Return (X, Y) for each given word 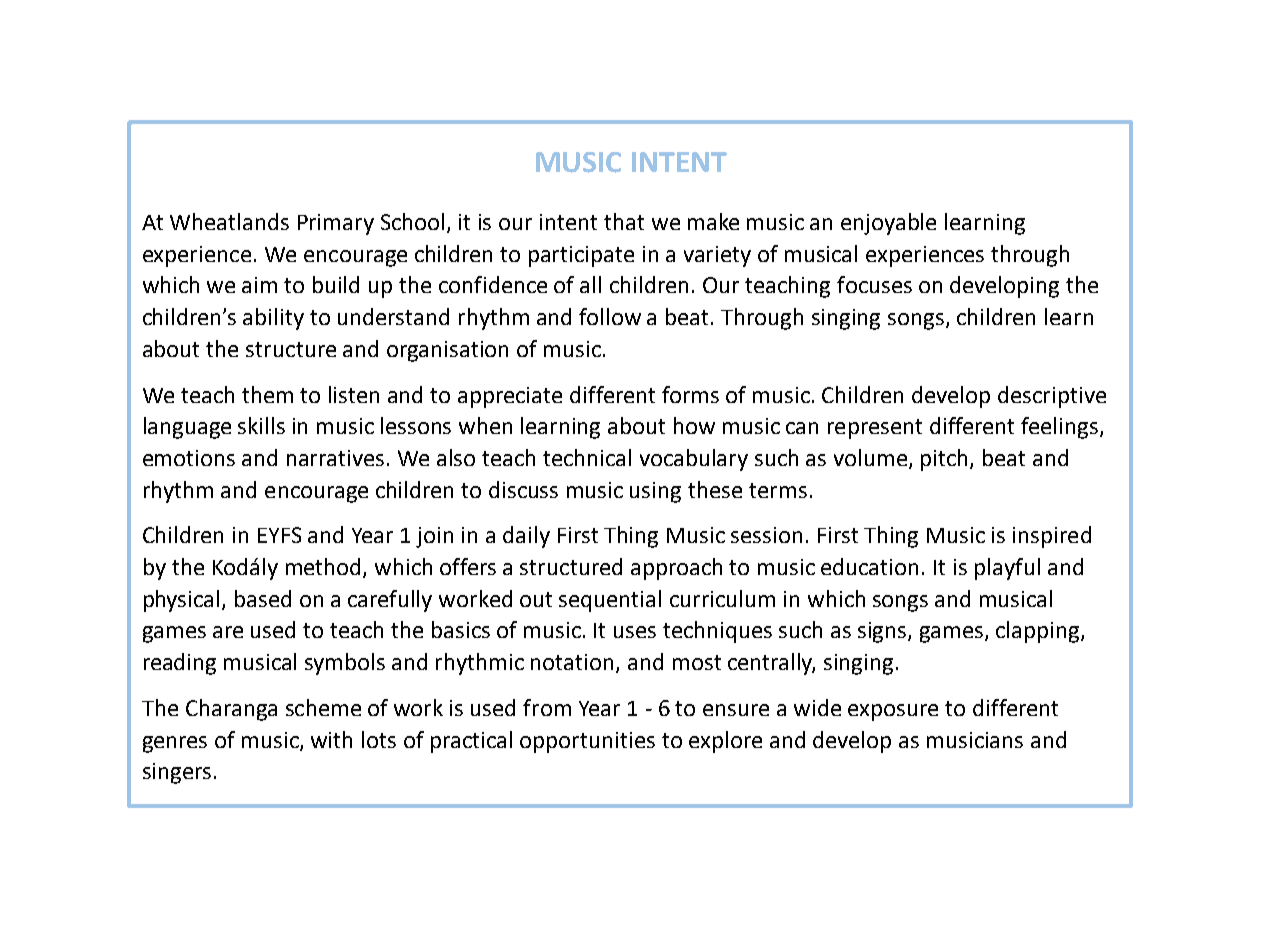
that (624, 221)
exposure (893, 712)
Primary (336, 224)
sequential (610, 601)
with (331, 739)
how (694, 425)
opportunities (587, 742)
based (263, 598)
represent (875, 429)
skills (261, 425)
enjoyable (888, 224)
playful (1007, 569)
